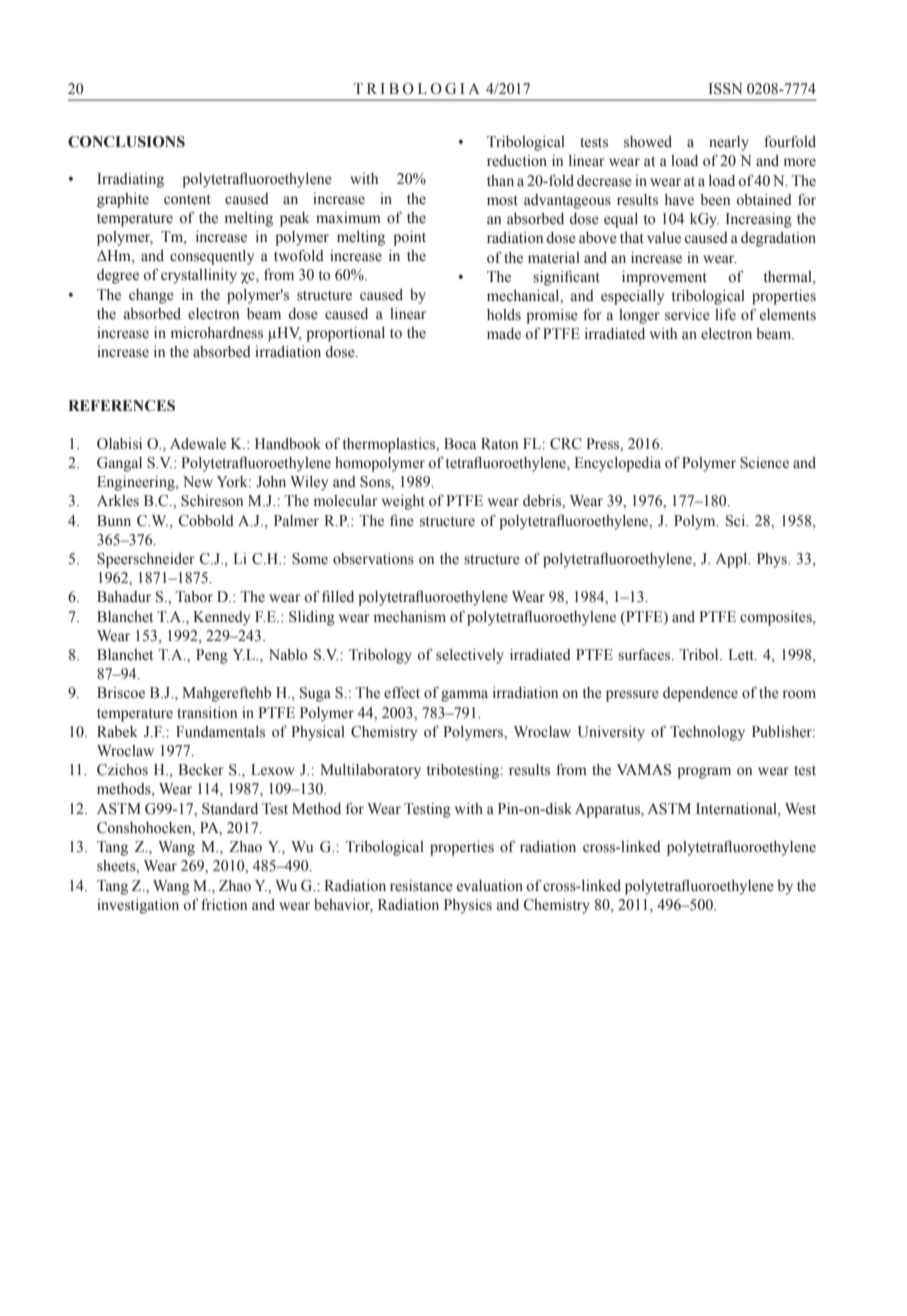  Describe the element at coordinates (764, 463) in the screenshot. I see `Science` at that location.
